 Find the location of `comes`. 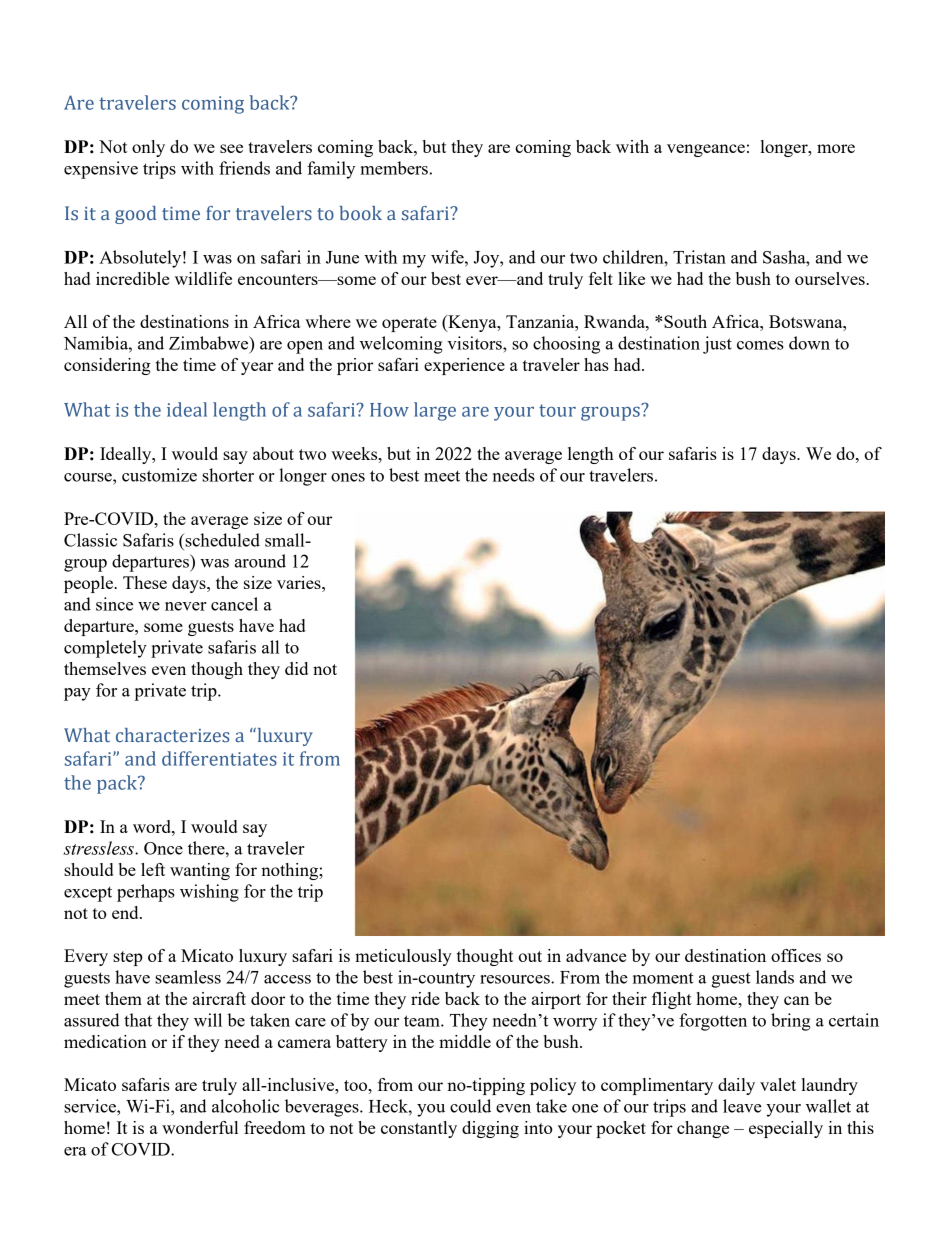

comes is located at coordinates (760, 345).
